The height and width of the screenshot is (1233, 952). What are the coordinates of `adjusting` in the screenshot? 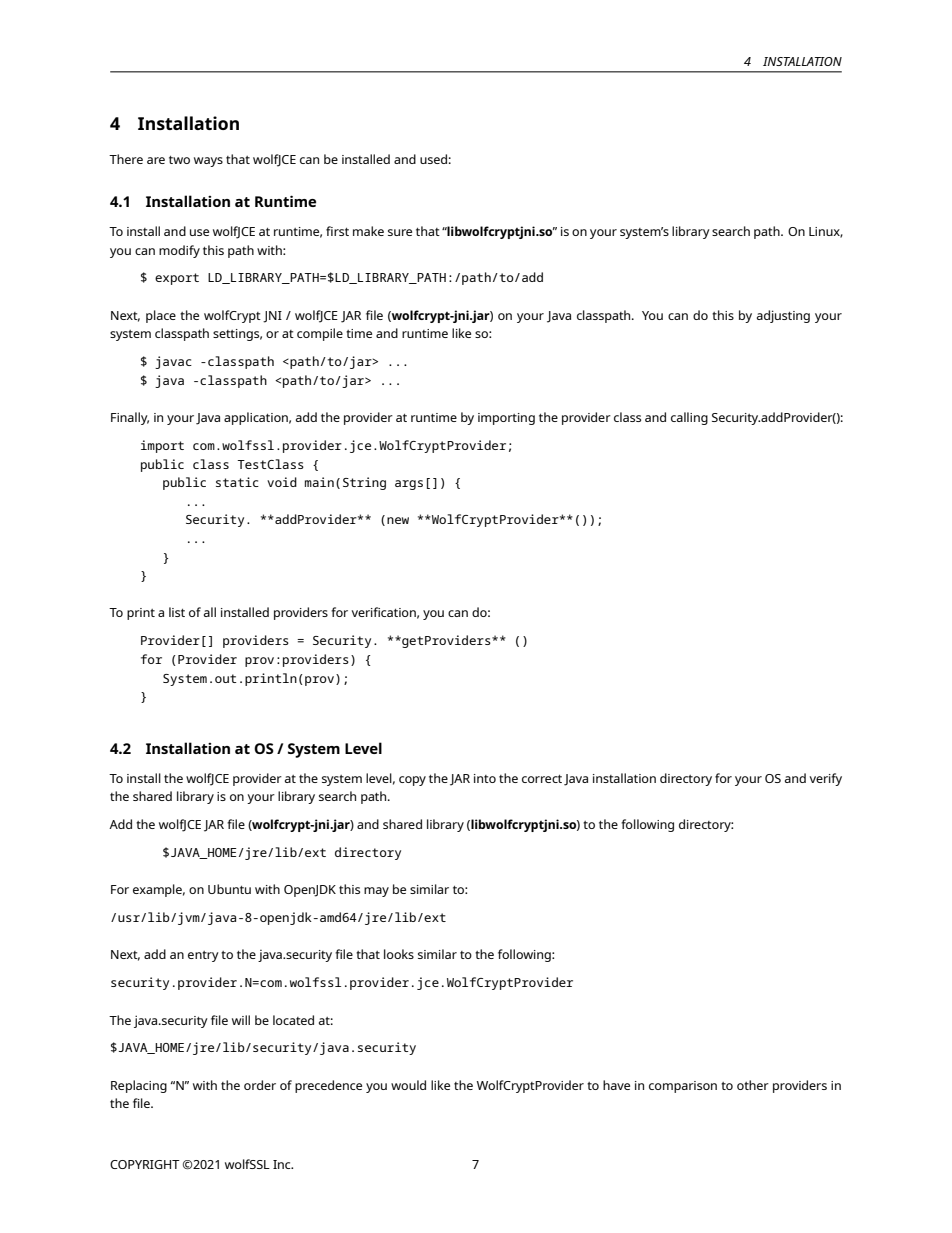 It's located at (783, 316).
